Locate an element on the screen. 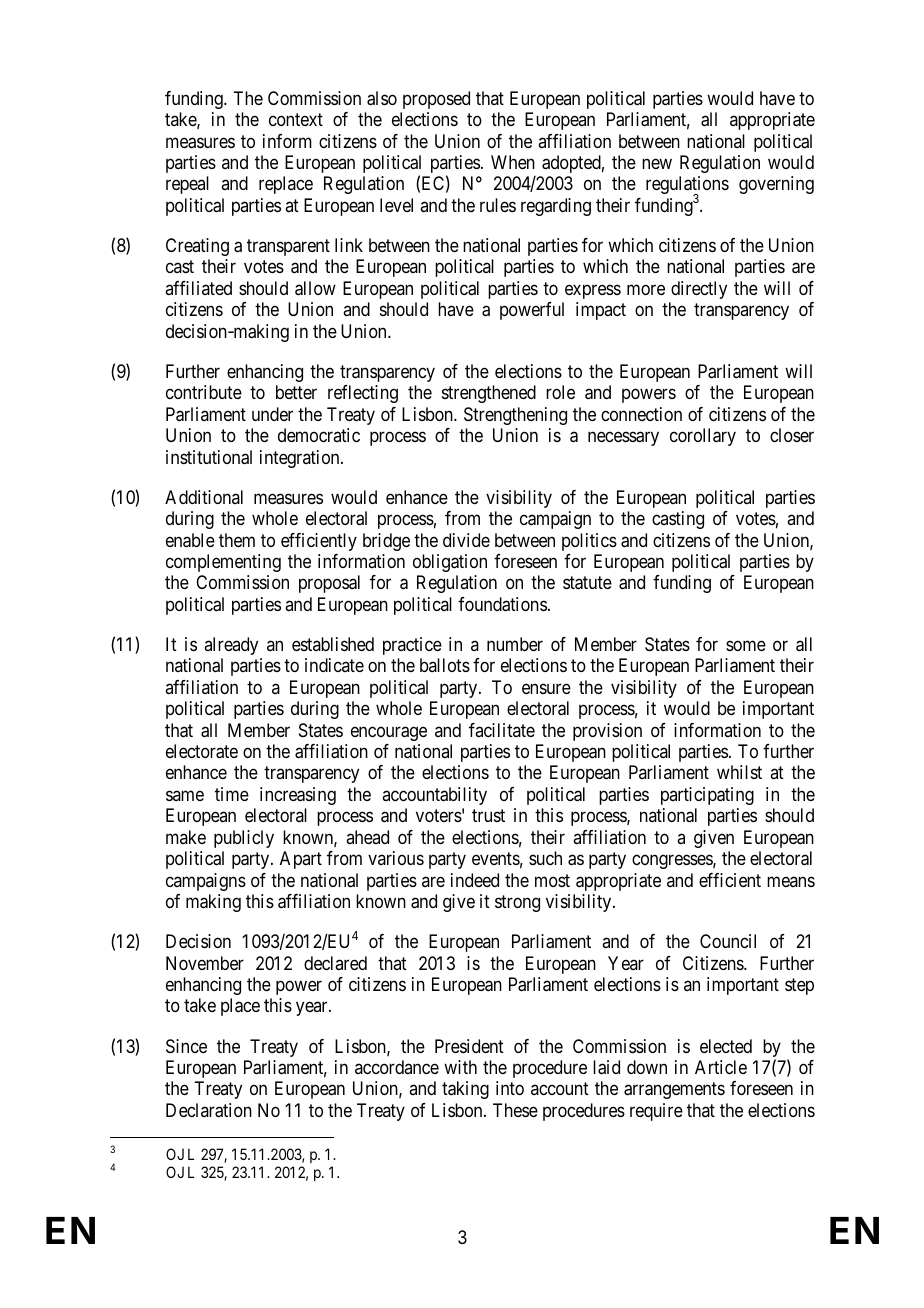  facilitate is located at coordinates (502, 730).
